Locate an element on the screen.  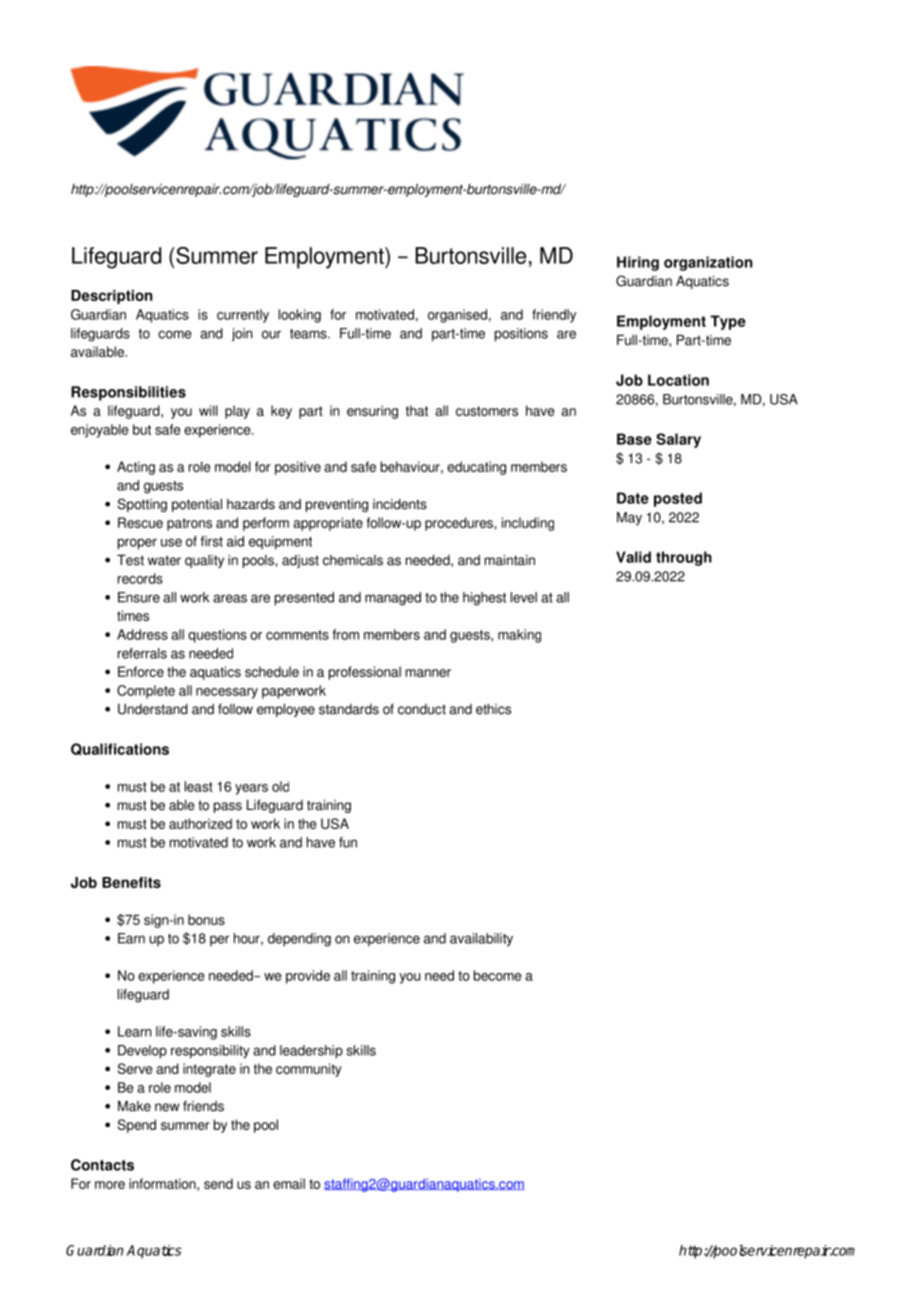
ethics is located at coordinates (493, 709).
